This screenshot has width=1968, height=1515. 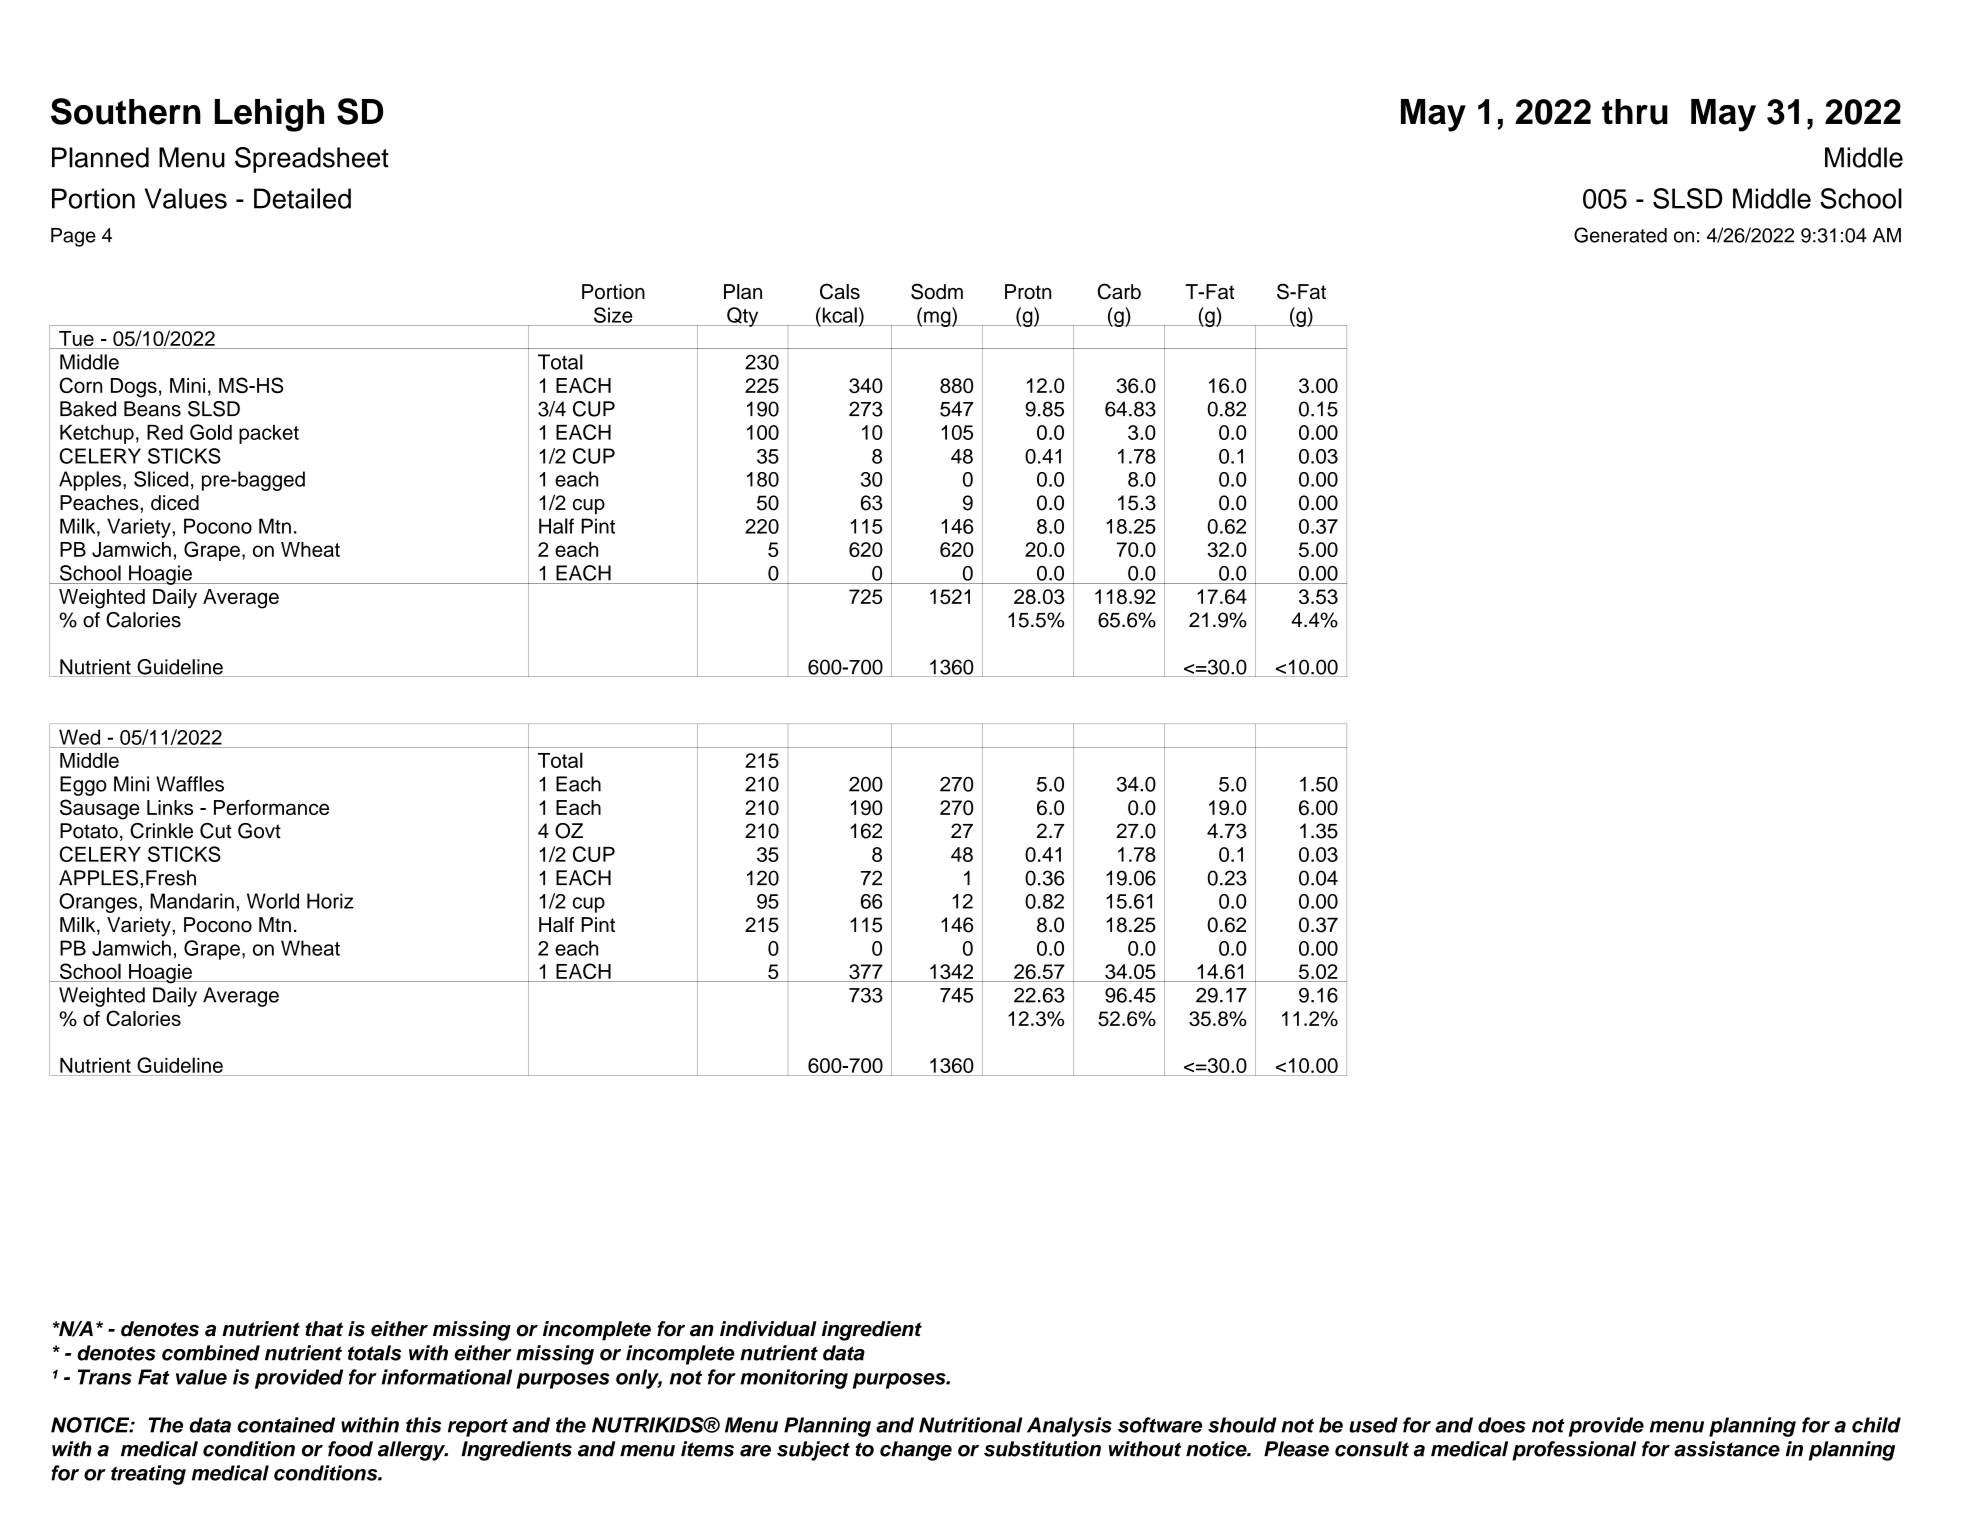 I want to click on Spreadsheet, so click(x=312, y=160).
